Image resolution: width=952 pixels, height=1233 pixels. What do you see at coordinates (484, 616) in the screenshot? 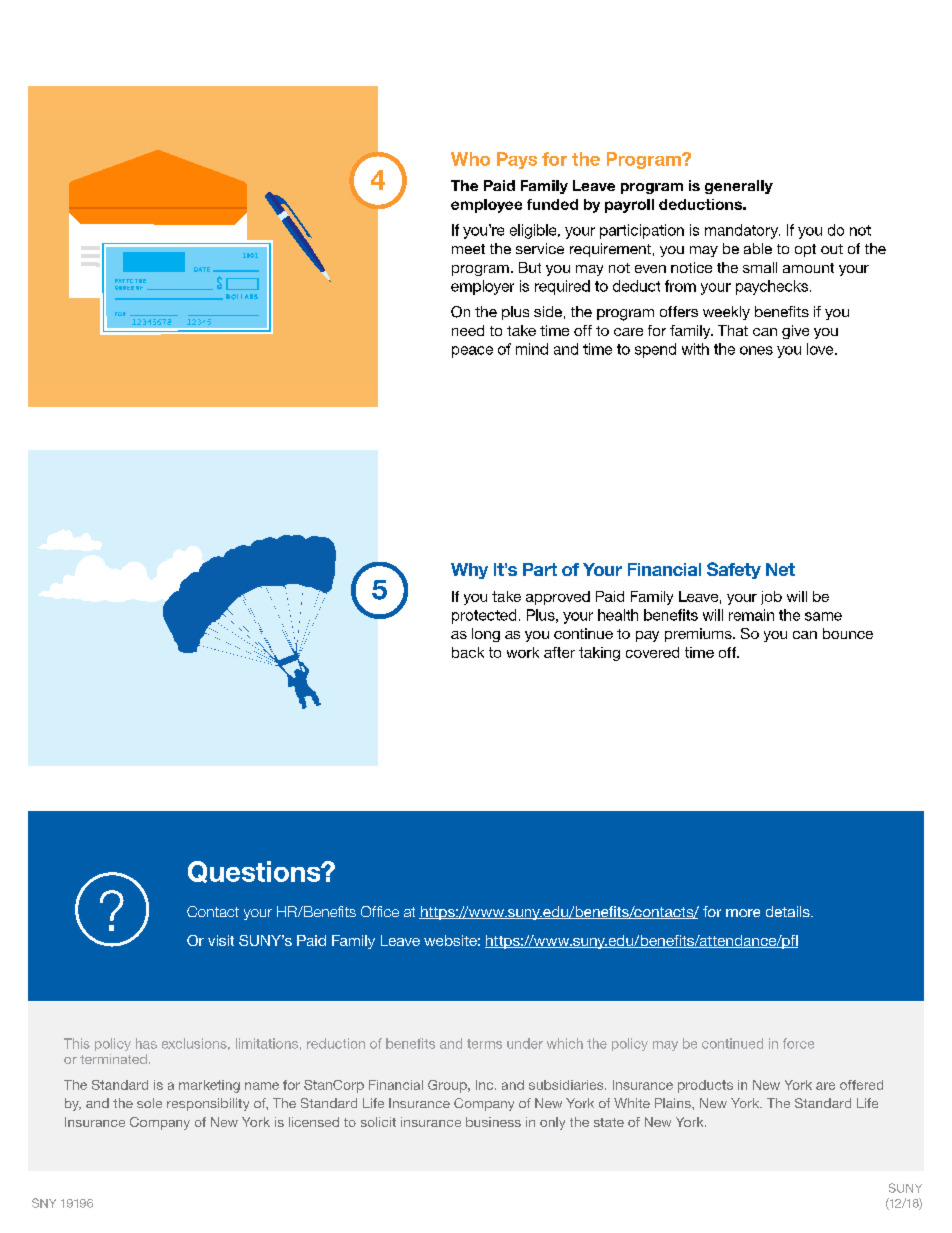
I see `protected` at bounding box center [484, 616].
